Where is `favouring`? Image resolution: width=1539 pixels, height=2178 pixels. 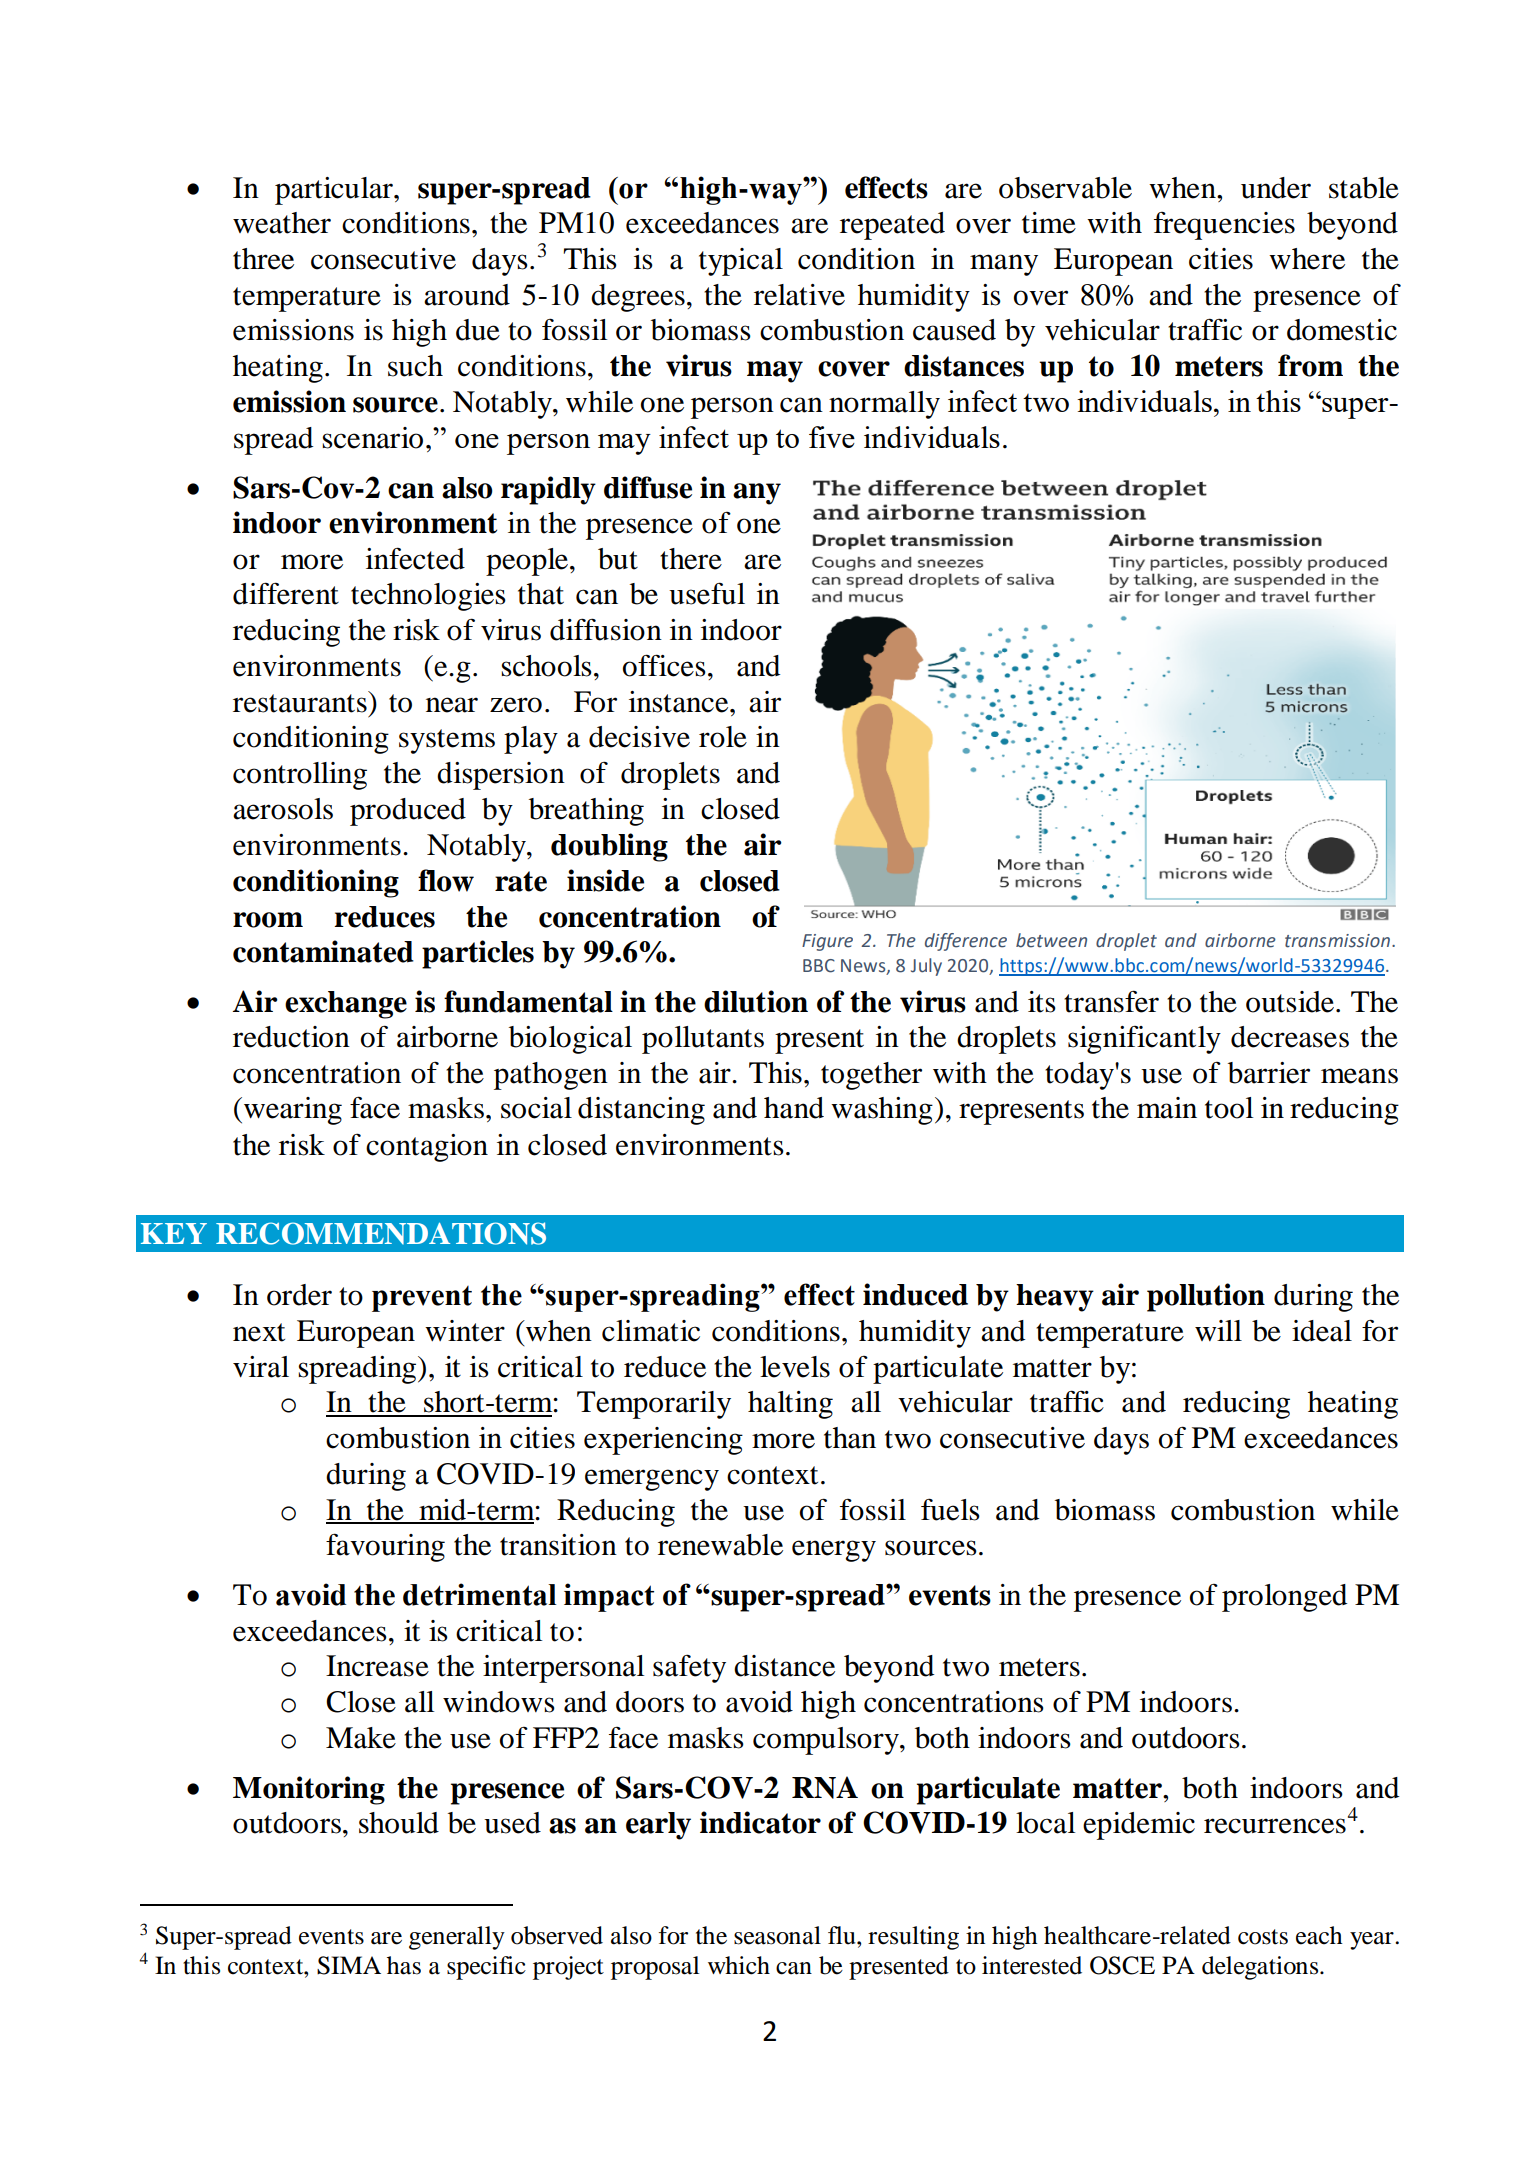
favouring is located at coordinates (385, 1547).
